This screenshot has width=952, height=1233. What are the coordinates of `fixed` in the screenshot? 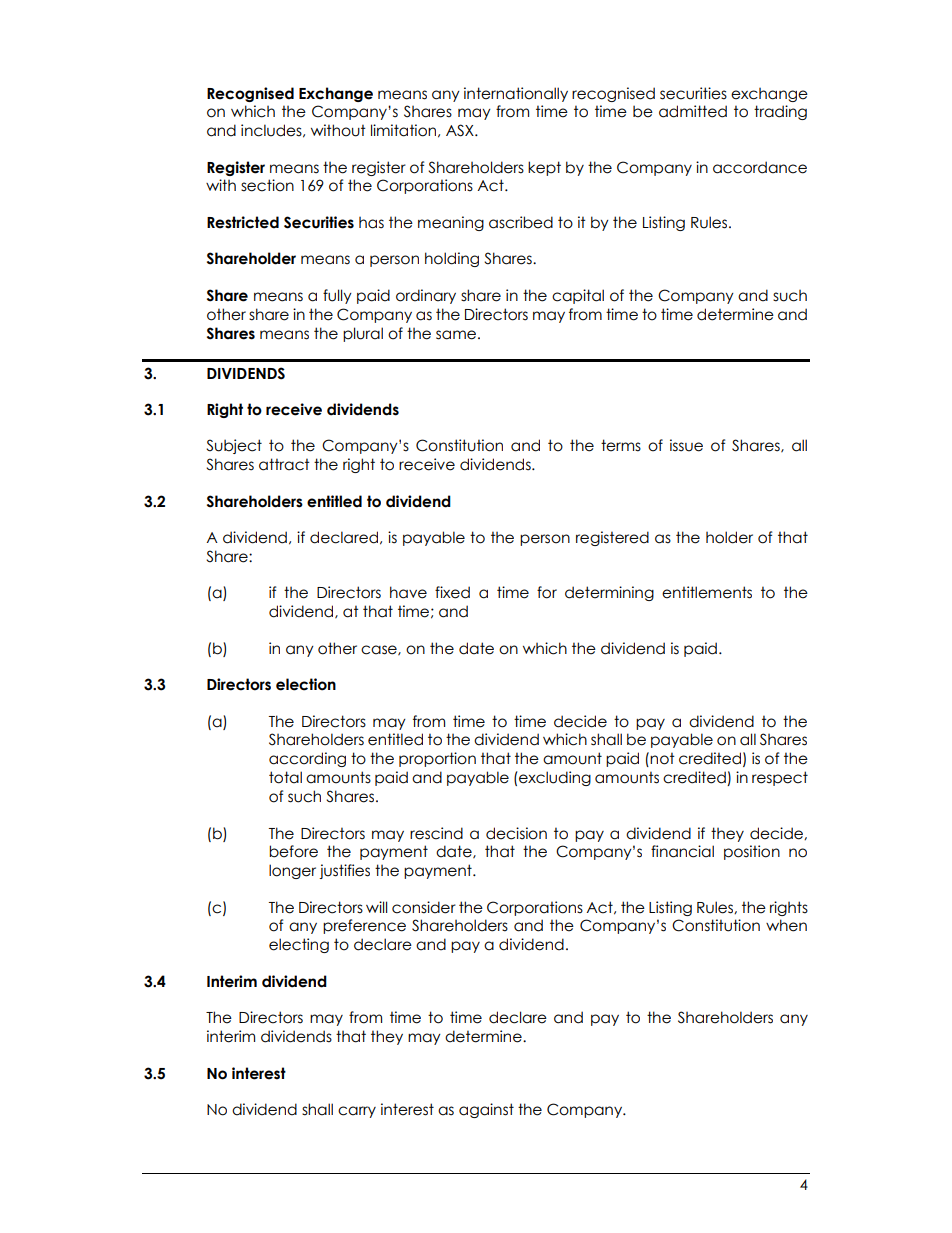 It's located at (452, 592).
